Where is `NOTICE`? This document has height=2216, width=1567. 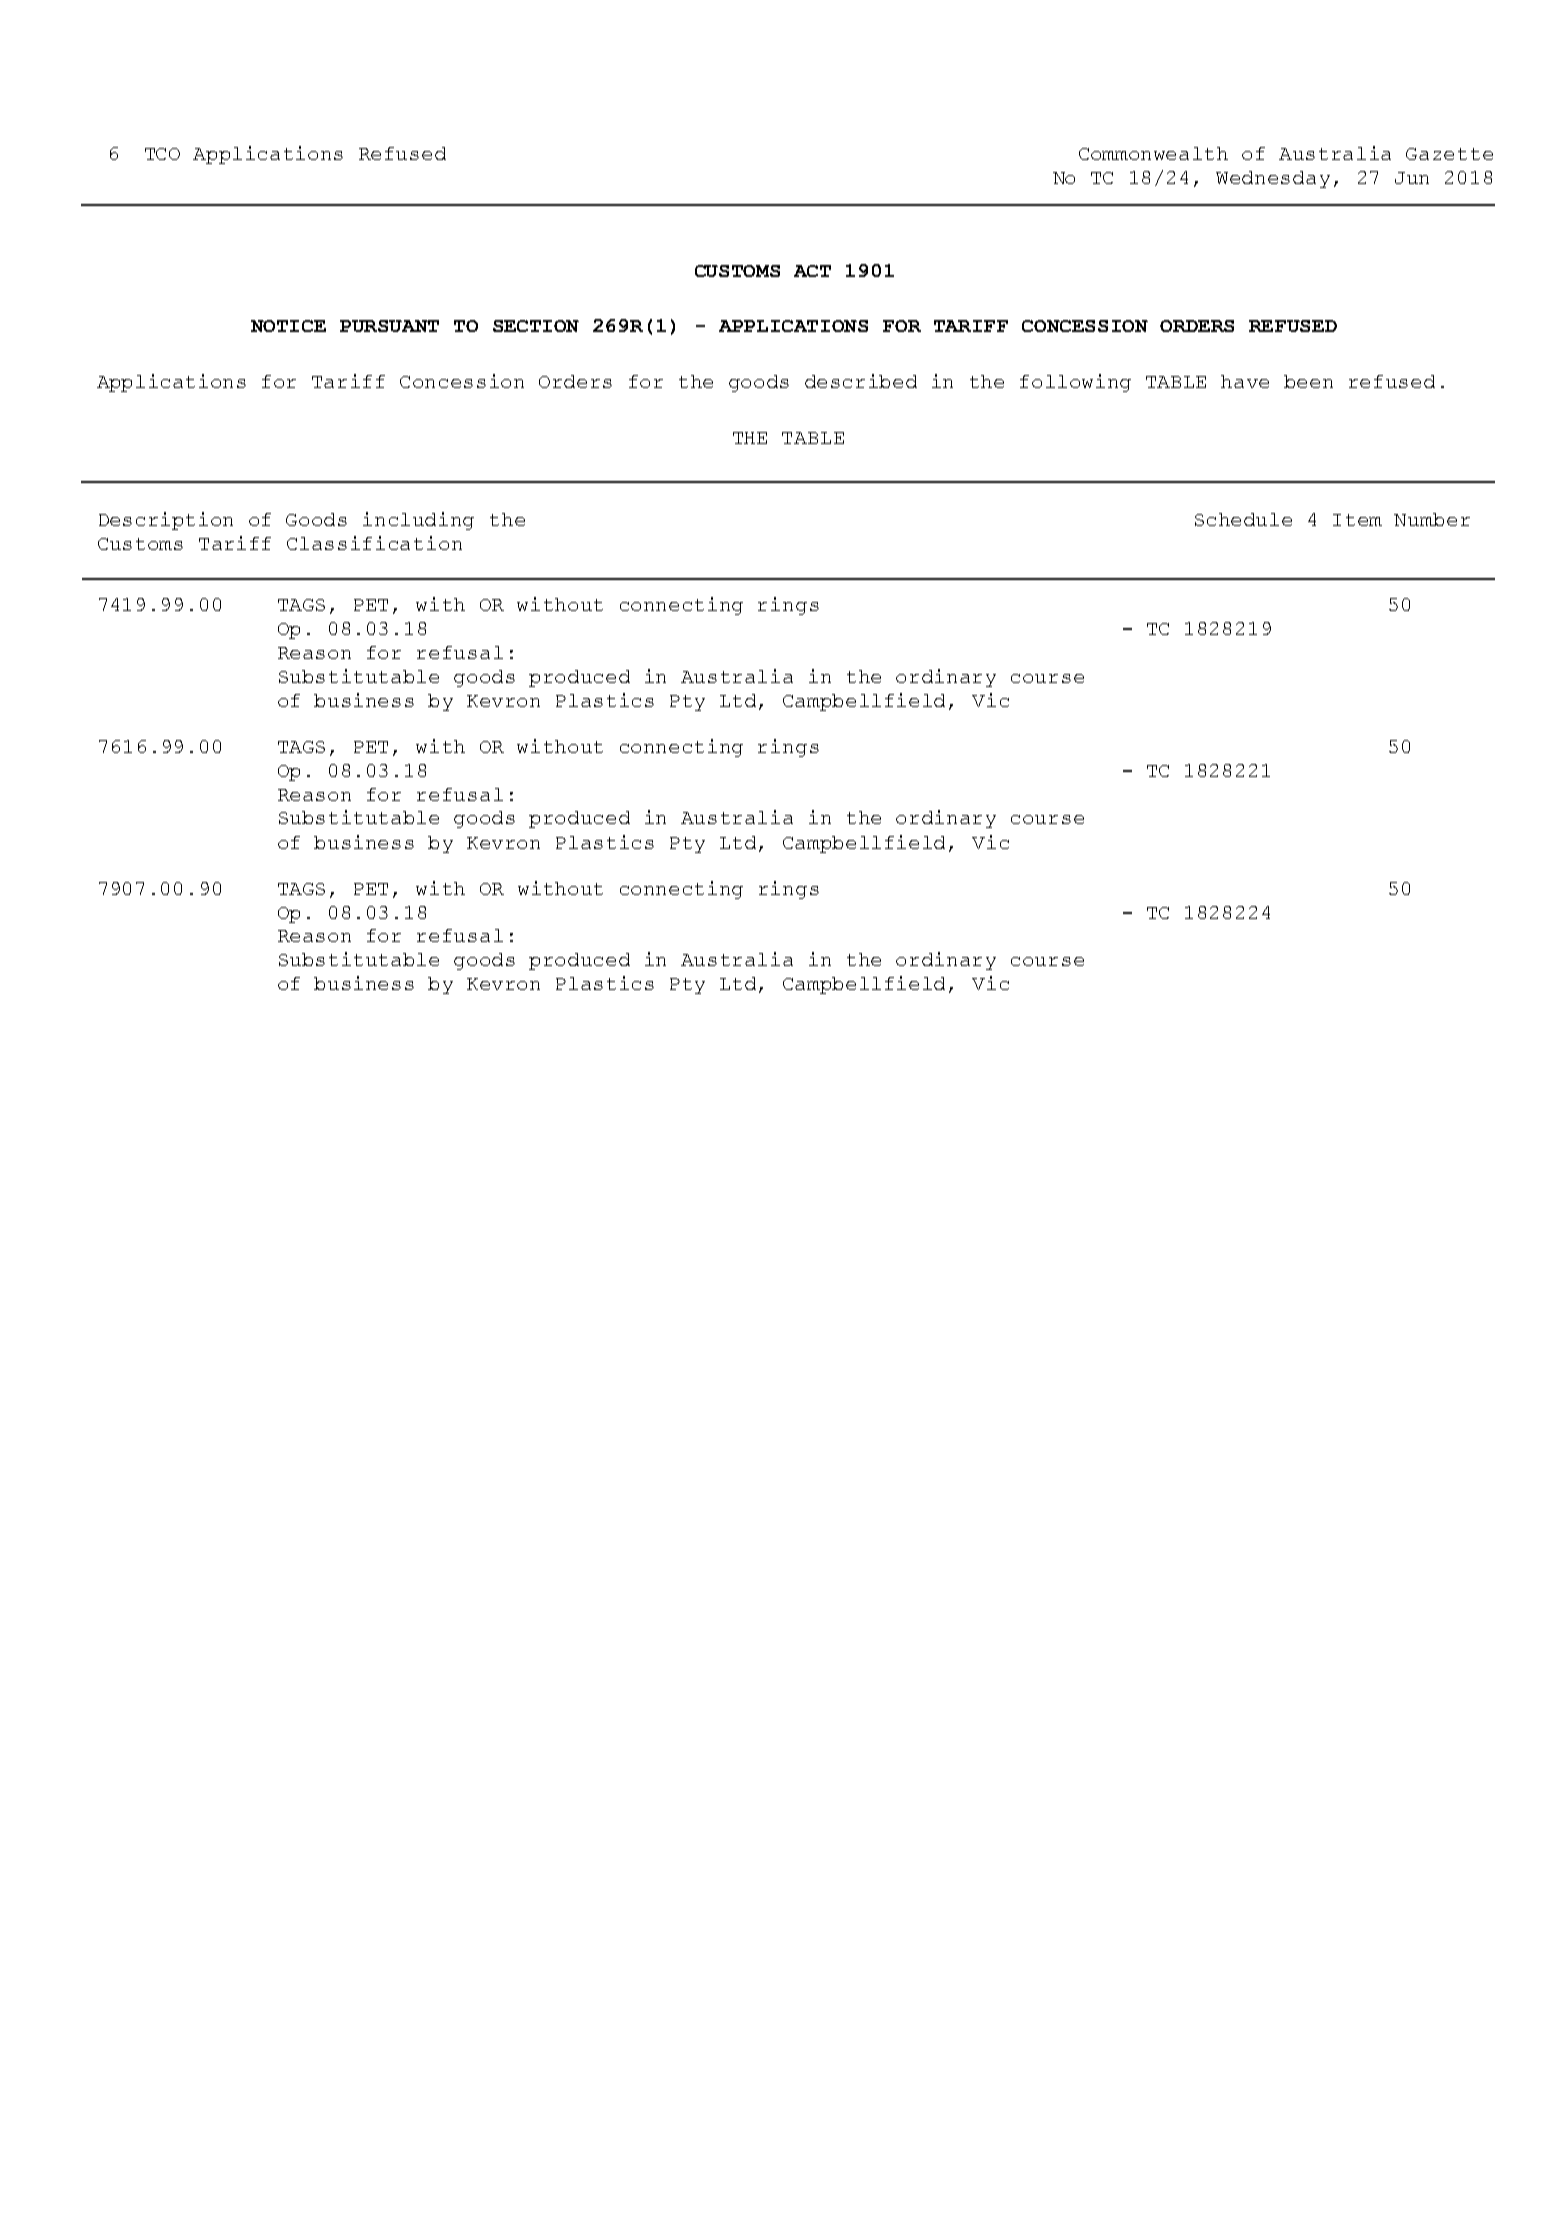 NOTICE is located at coordinates (288, 326).
